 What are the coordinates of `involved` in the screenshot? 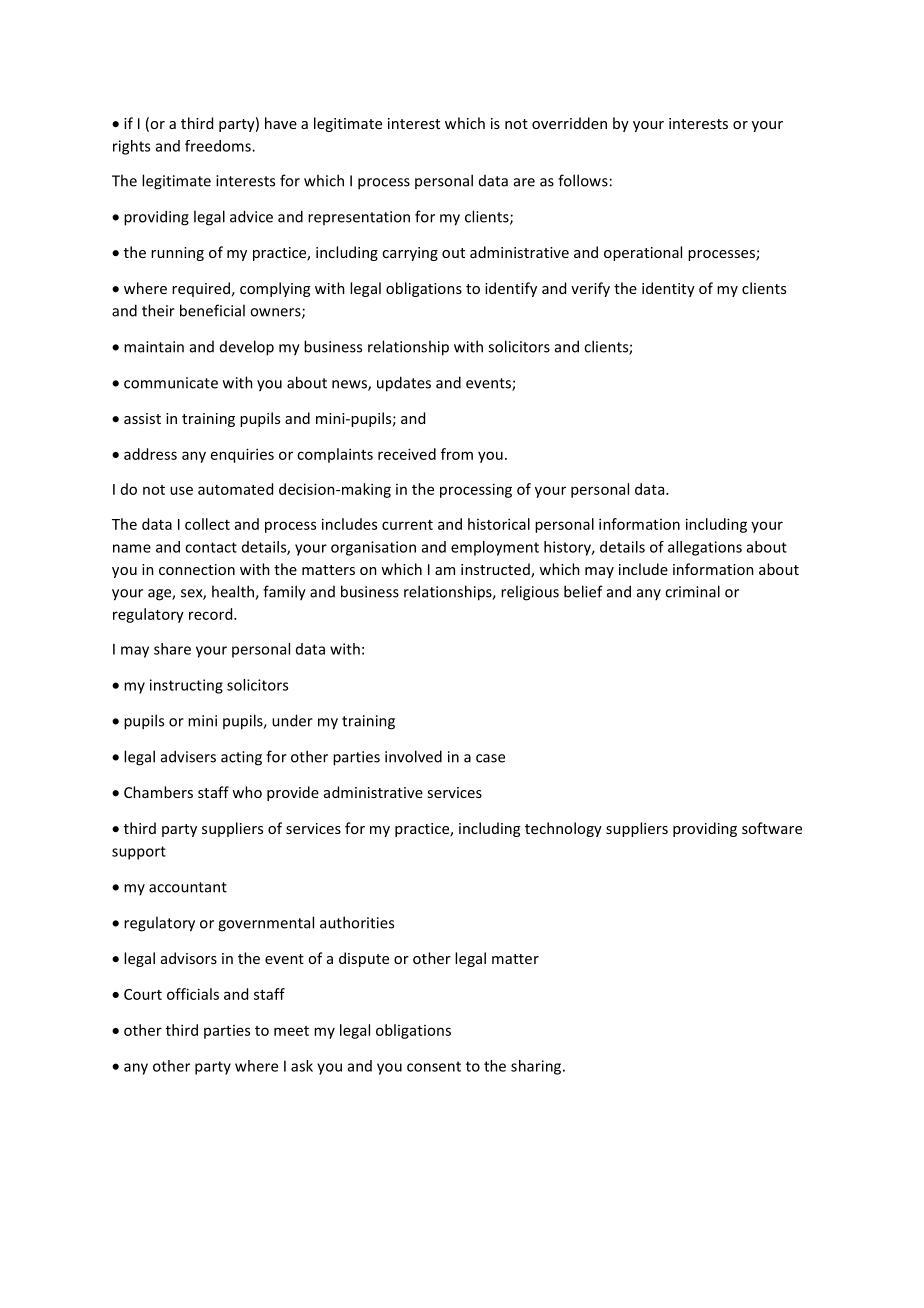 It's located at (413, 756).
